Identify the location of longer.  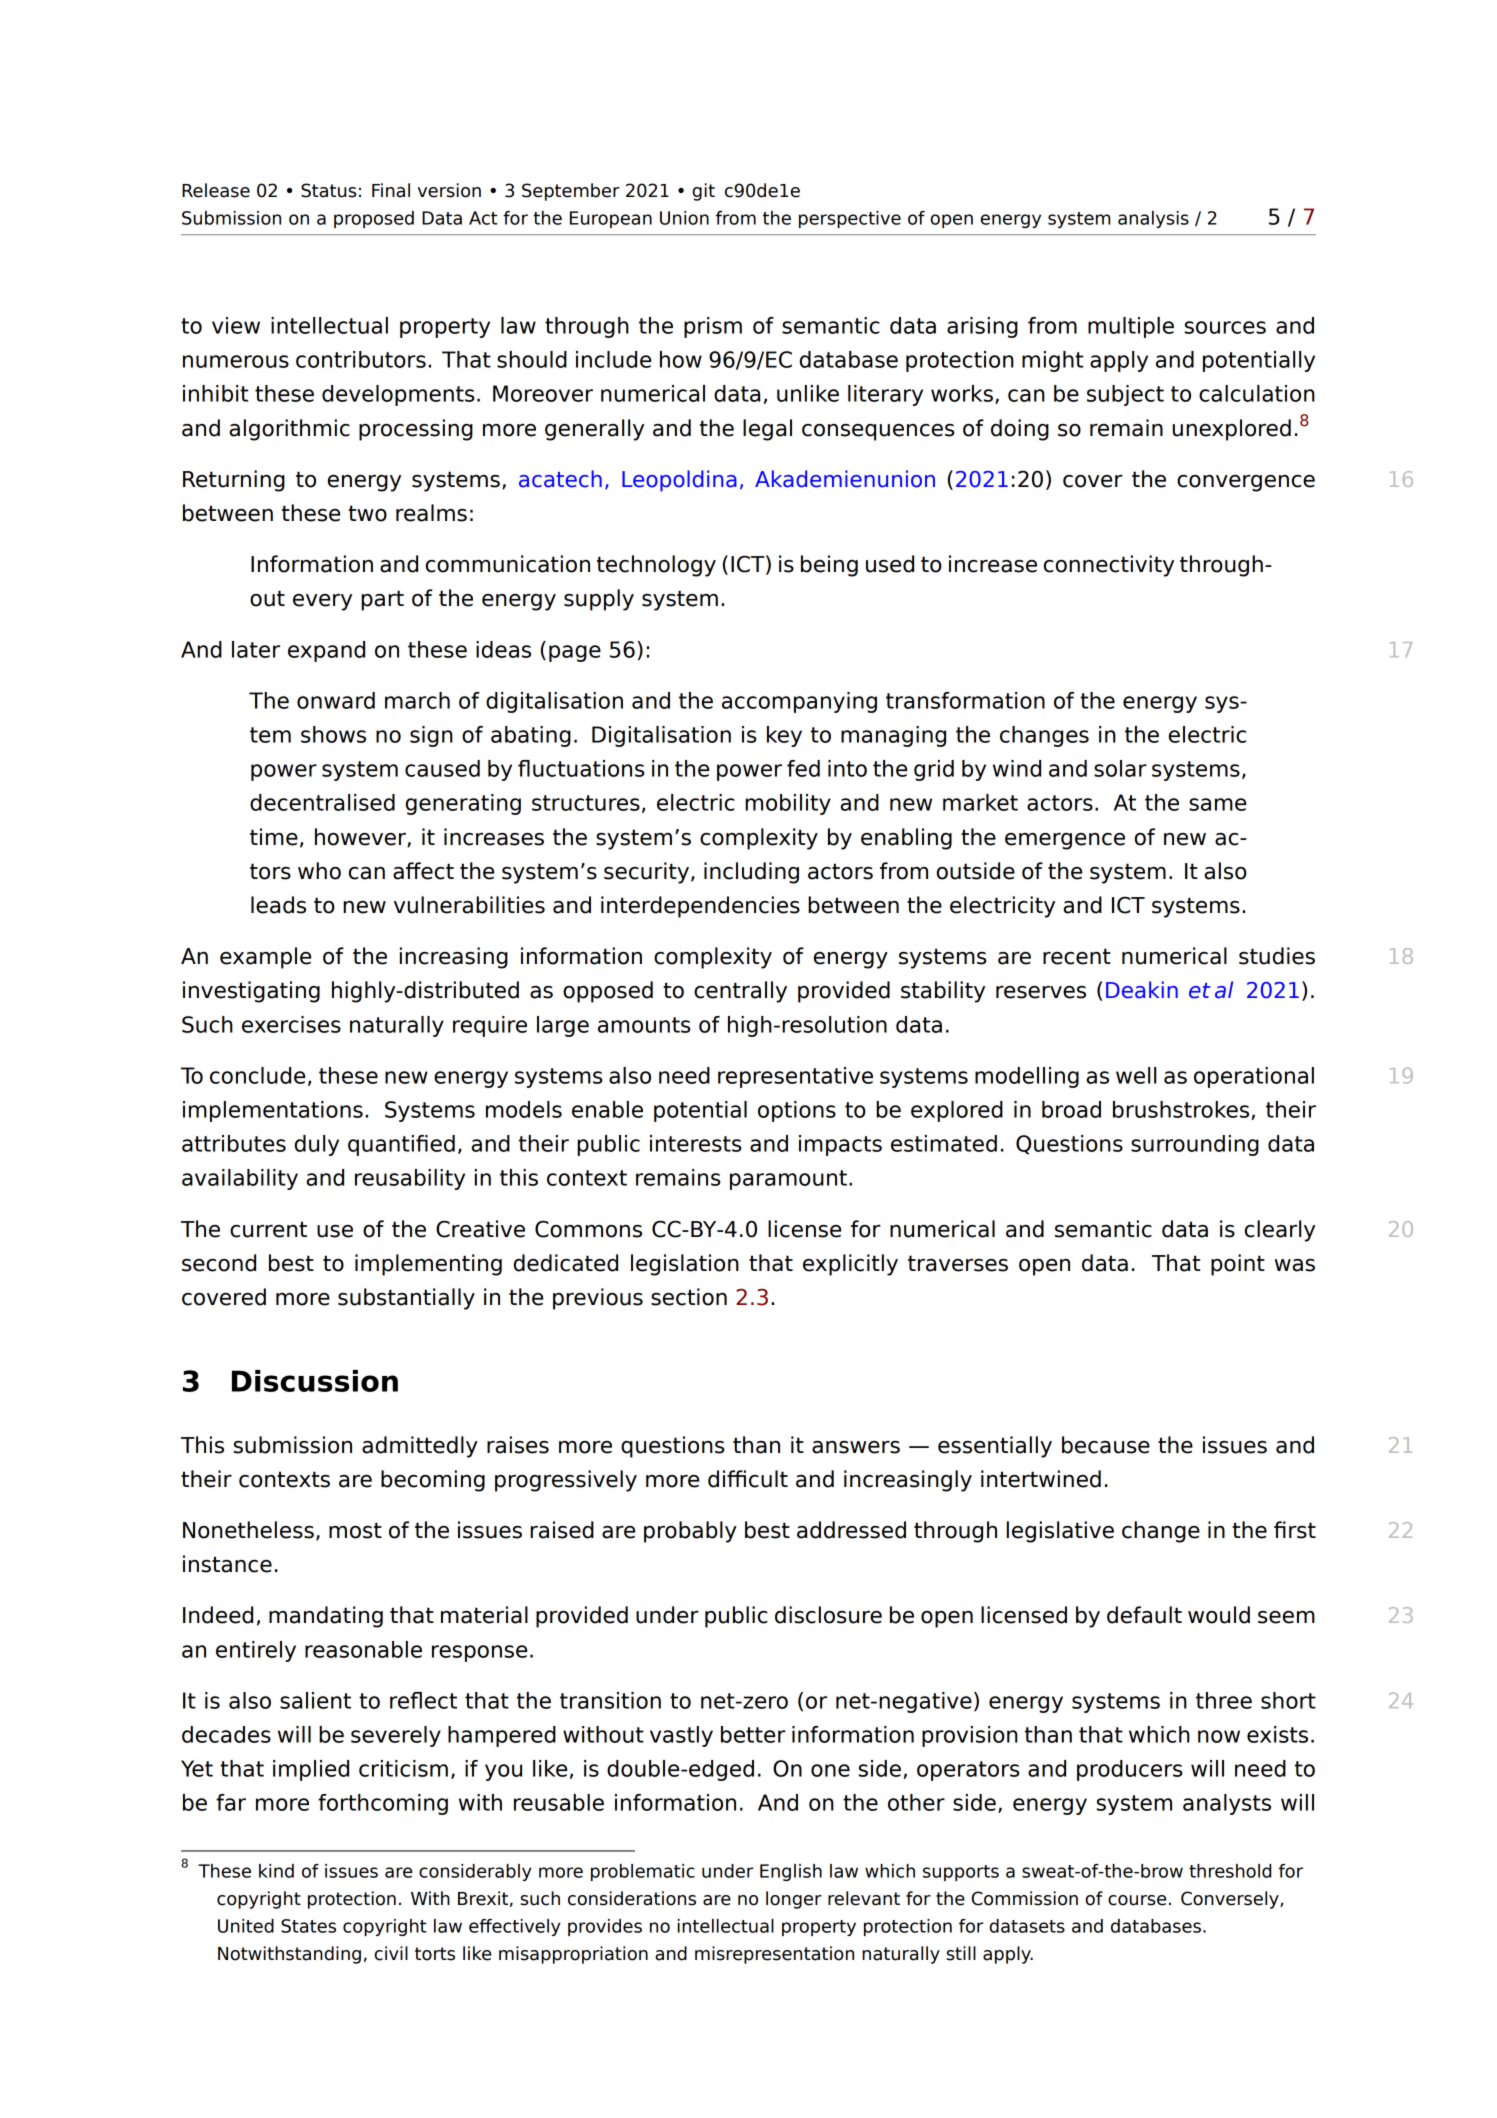
(794, 1900).
